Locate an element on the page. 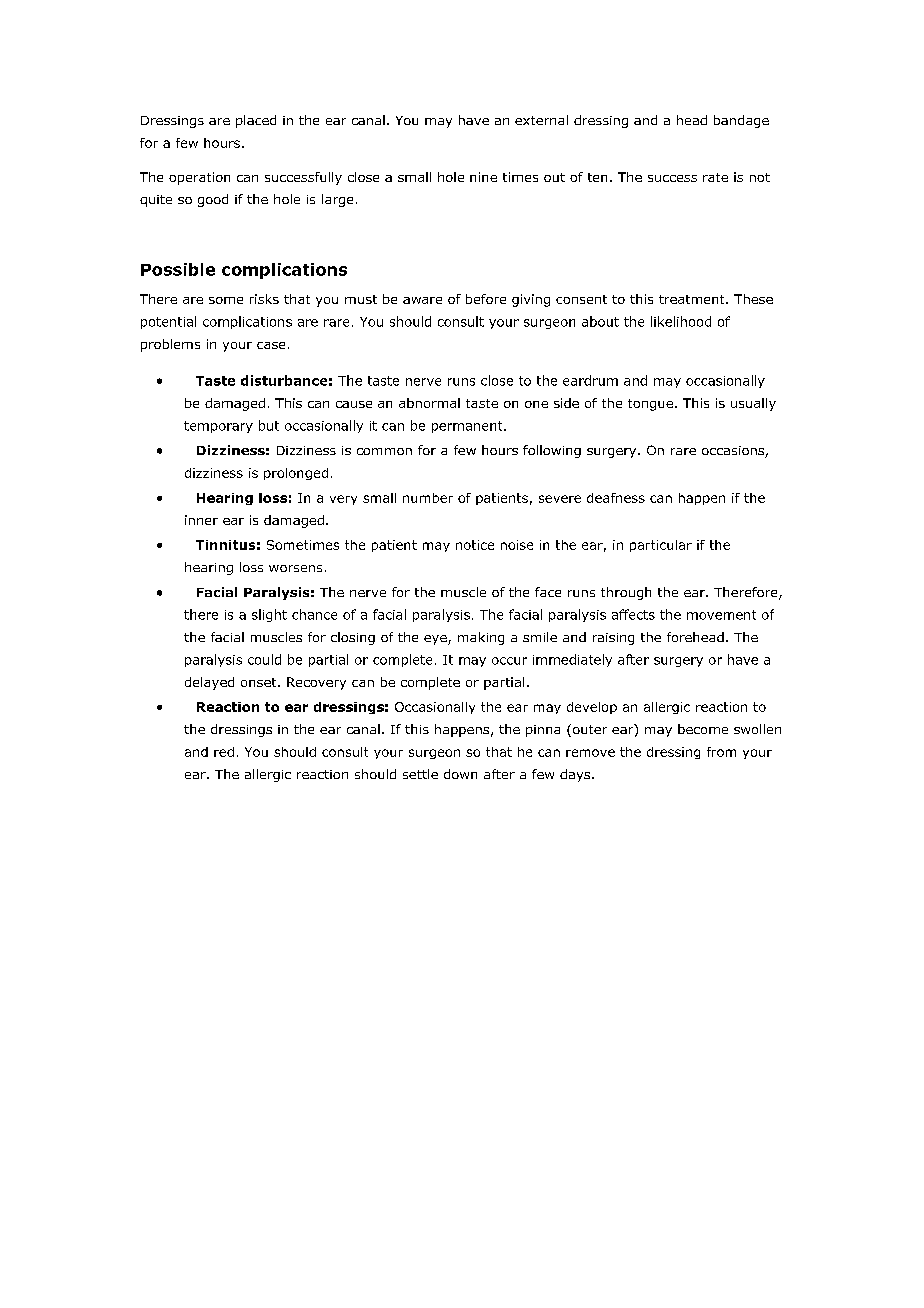  temporary is located at coordinates (218, 427).
